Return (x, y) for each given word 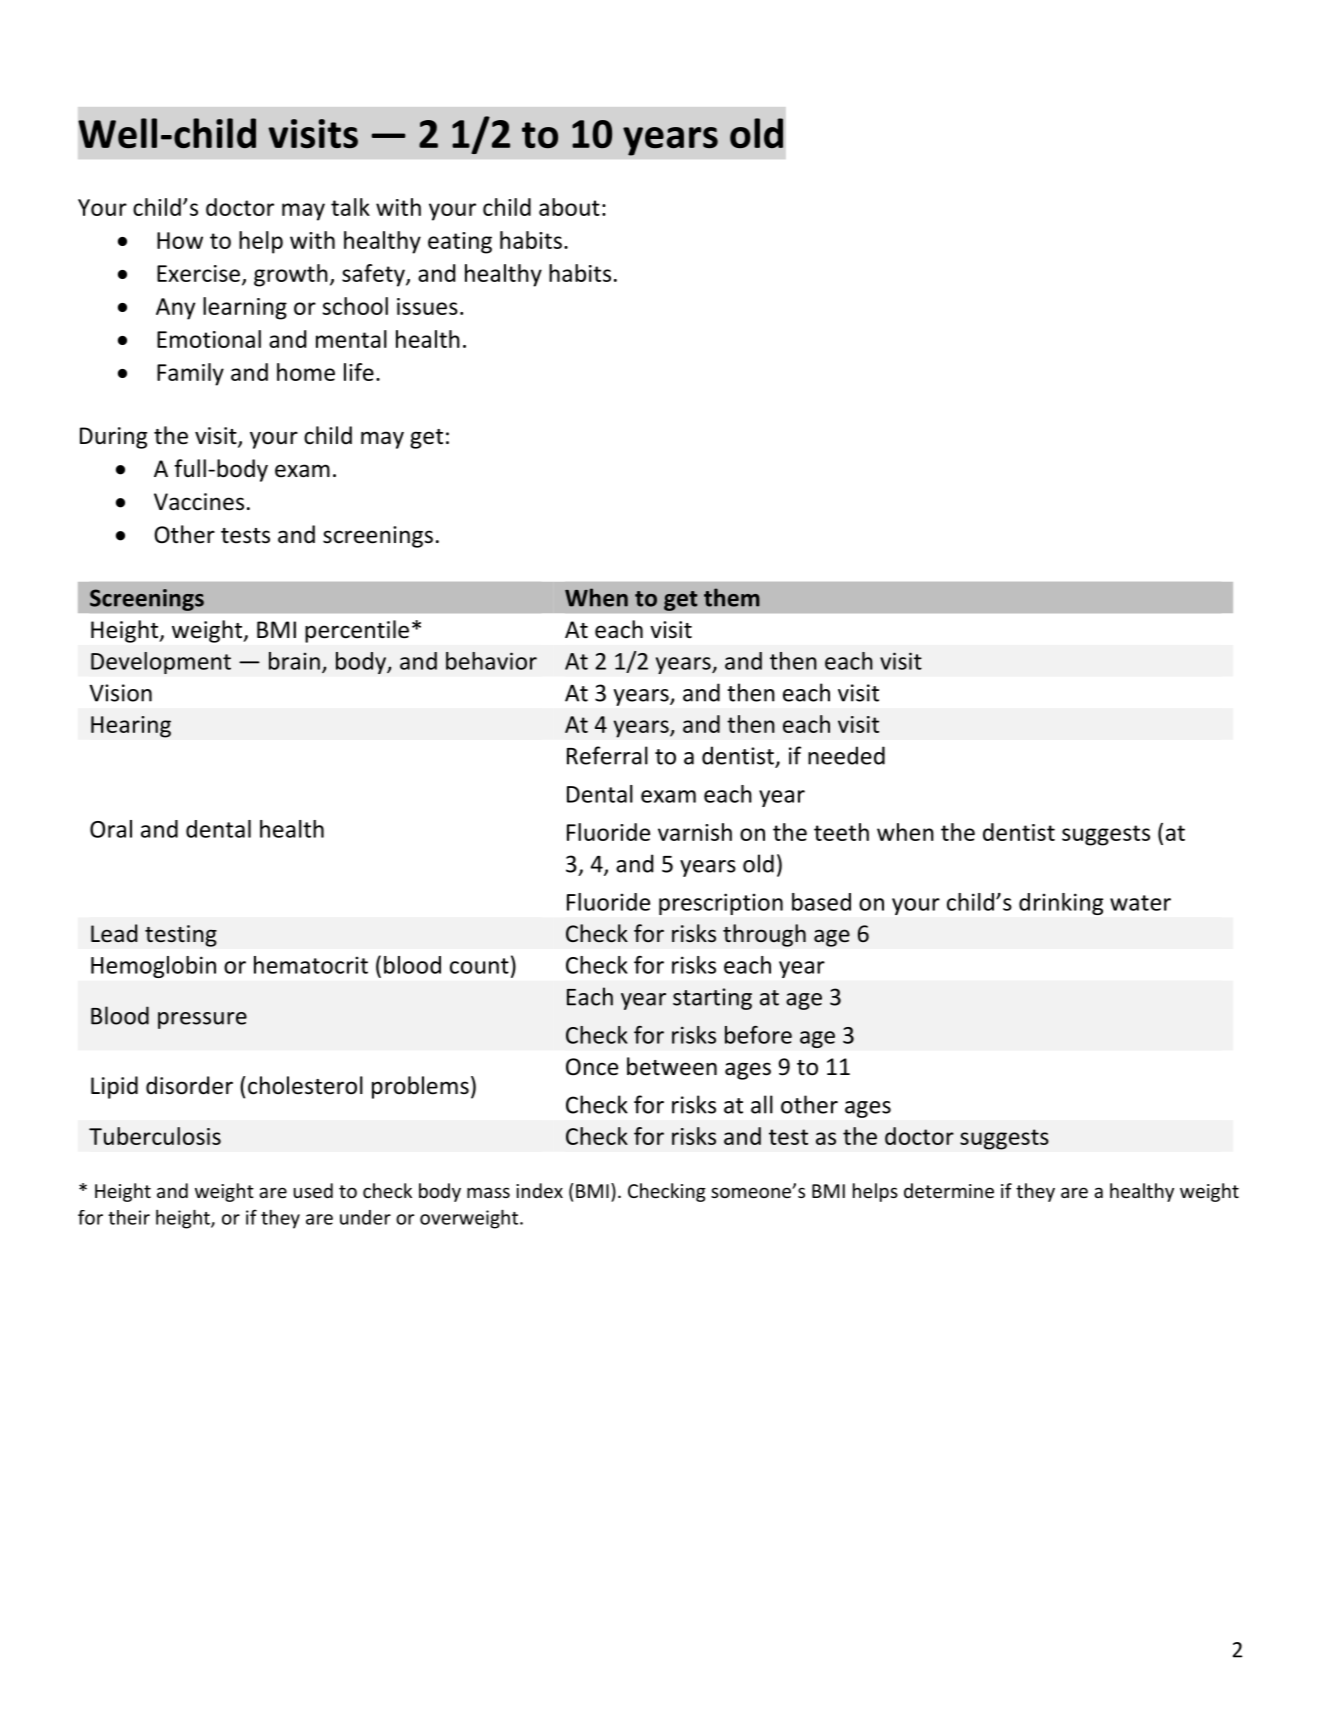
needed (846, 755)
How (180, 240)
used (313, 1190)
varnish (695, 832)
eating (460, 243)
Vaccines (199, 502)
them (732, 597)
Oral (111, 829)
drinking (1061, 904)
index (539, 1190)
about (569, 207)
